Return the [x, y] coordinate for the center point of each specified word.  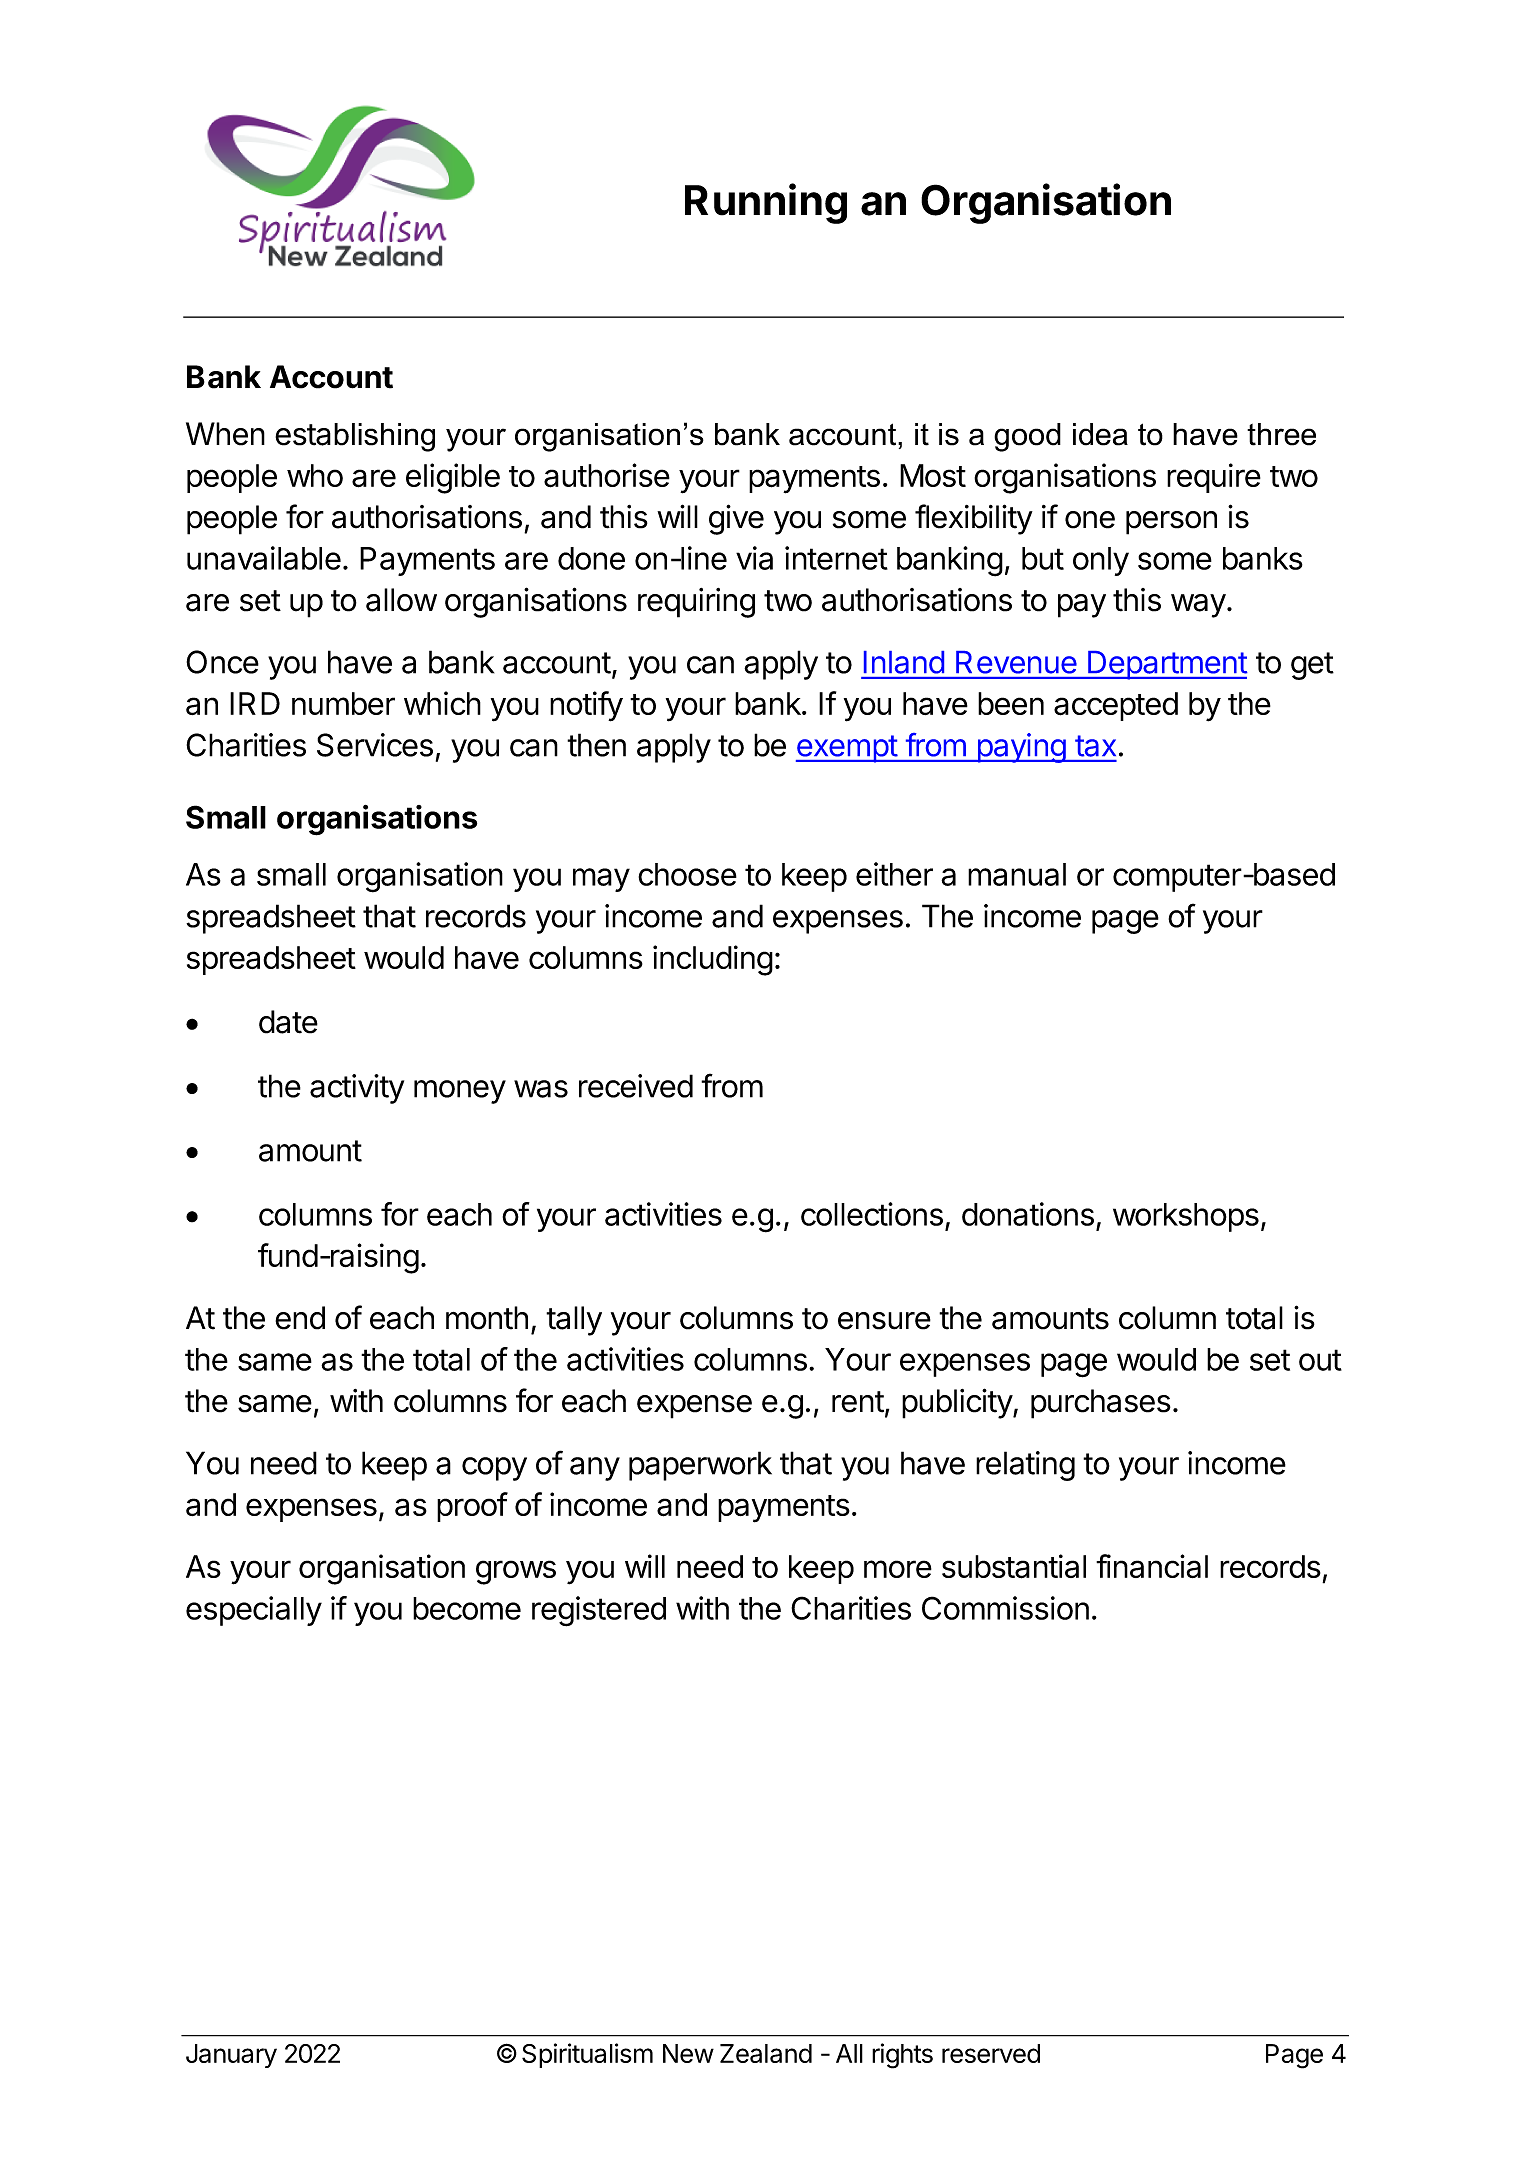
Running [766, 203]
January [231, 2056]
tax [1095, 746]
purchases [1101, 1404]
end [300, 1318]
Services [375, 745]
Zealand [766, 2053]
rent [858, 1402]
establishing [355, 437]
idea [1100, 434]
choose [687, 874]
